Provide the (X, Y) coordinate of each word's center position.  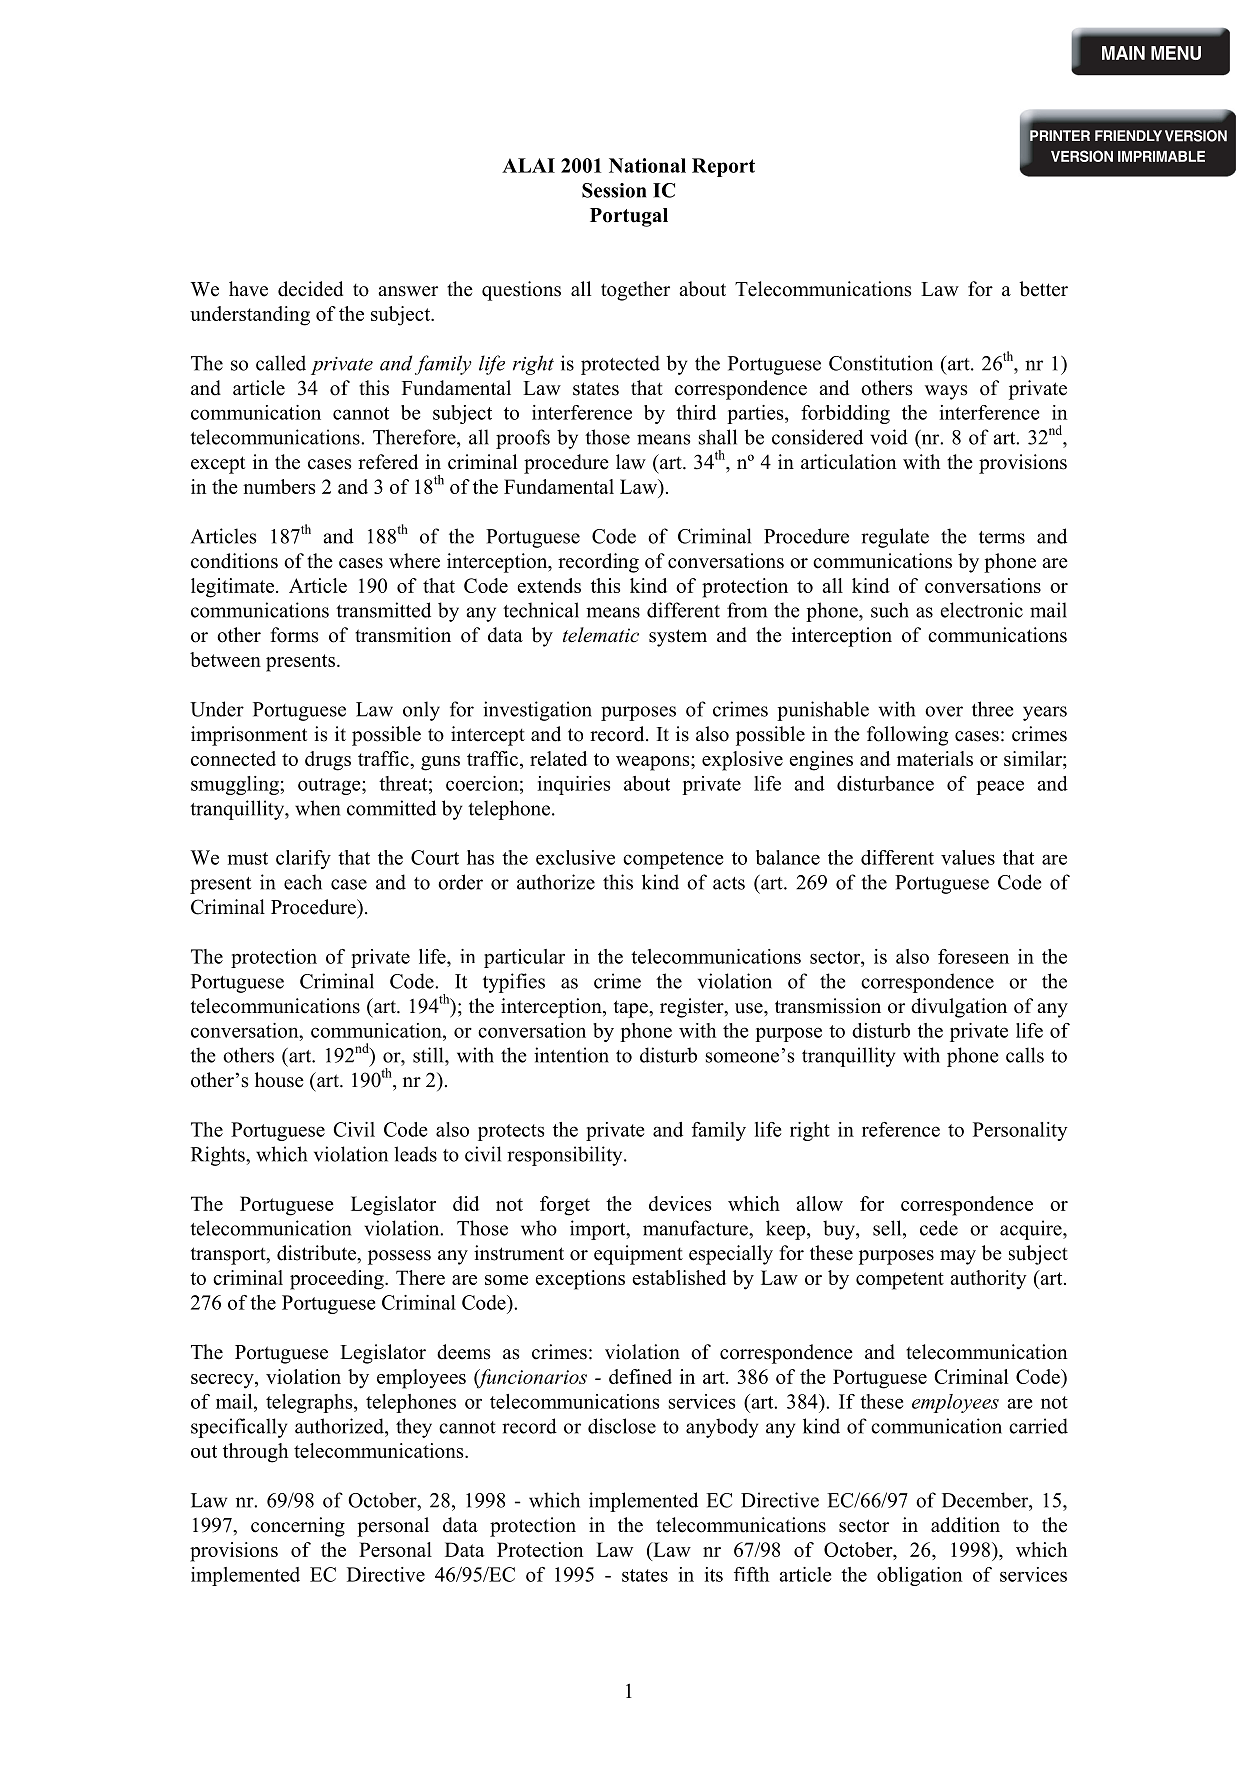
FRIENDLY (1128, 136)
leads (415, 1154)
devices (680, 1203)
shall (718, 437)
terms (1002, 537)
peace (1000, 787)
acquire (1032, 1230)
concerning (298, 1527)
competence (673, 860)
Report (723, 167)
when (317, 808)
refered (388, 462)
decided (310, 289)
